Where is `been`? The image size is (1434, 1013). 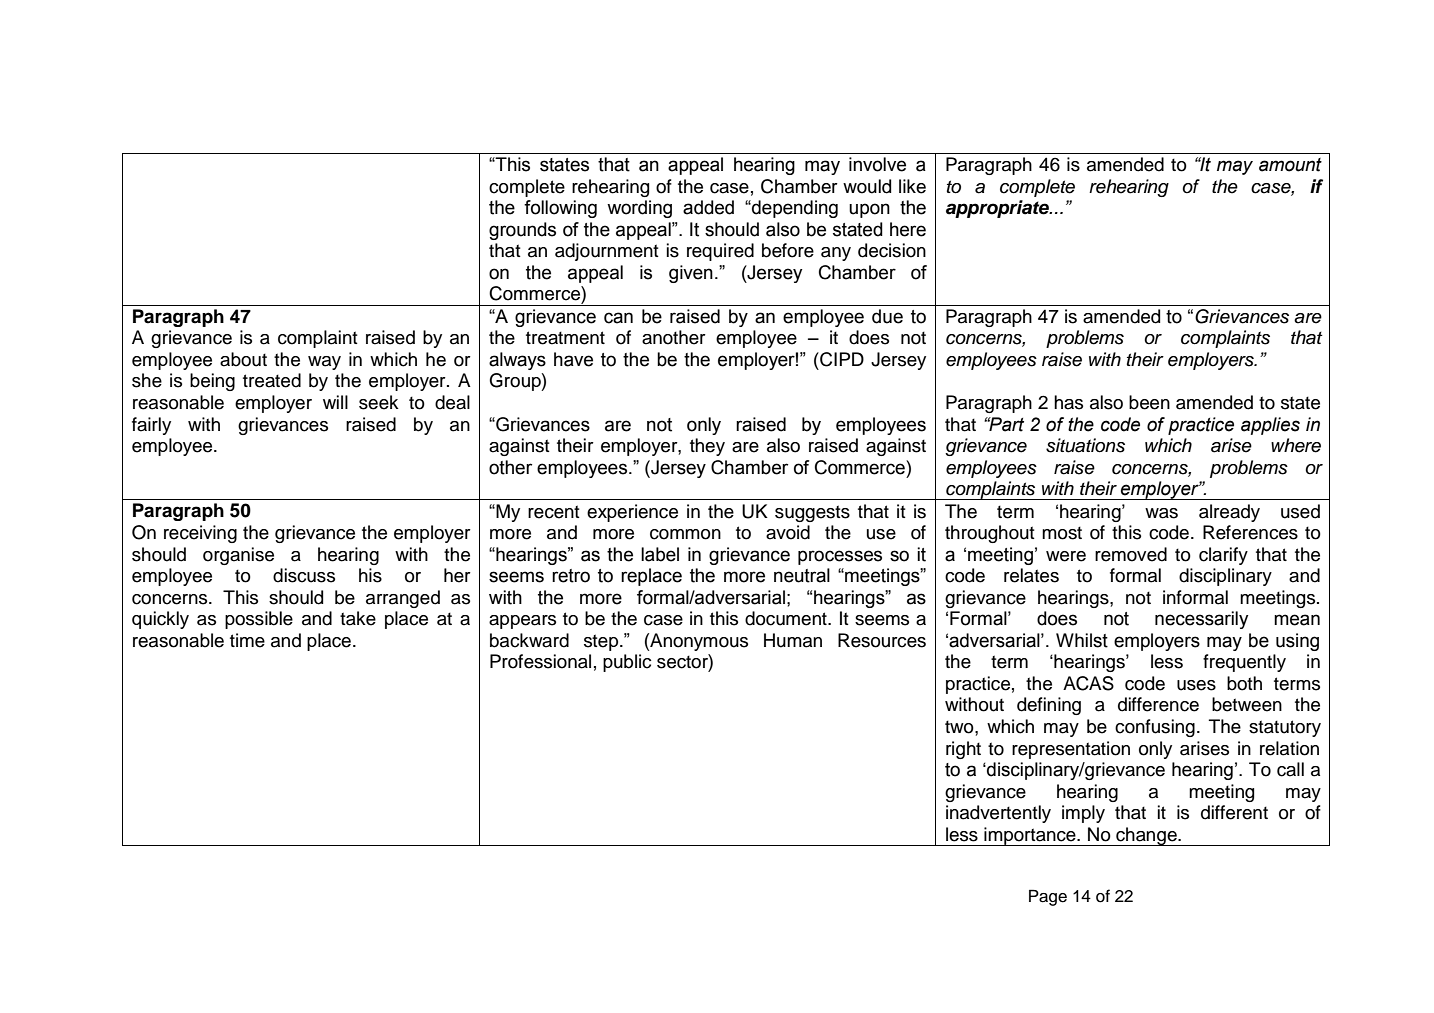
been is located at coordinates (1149, 402).
